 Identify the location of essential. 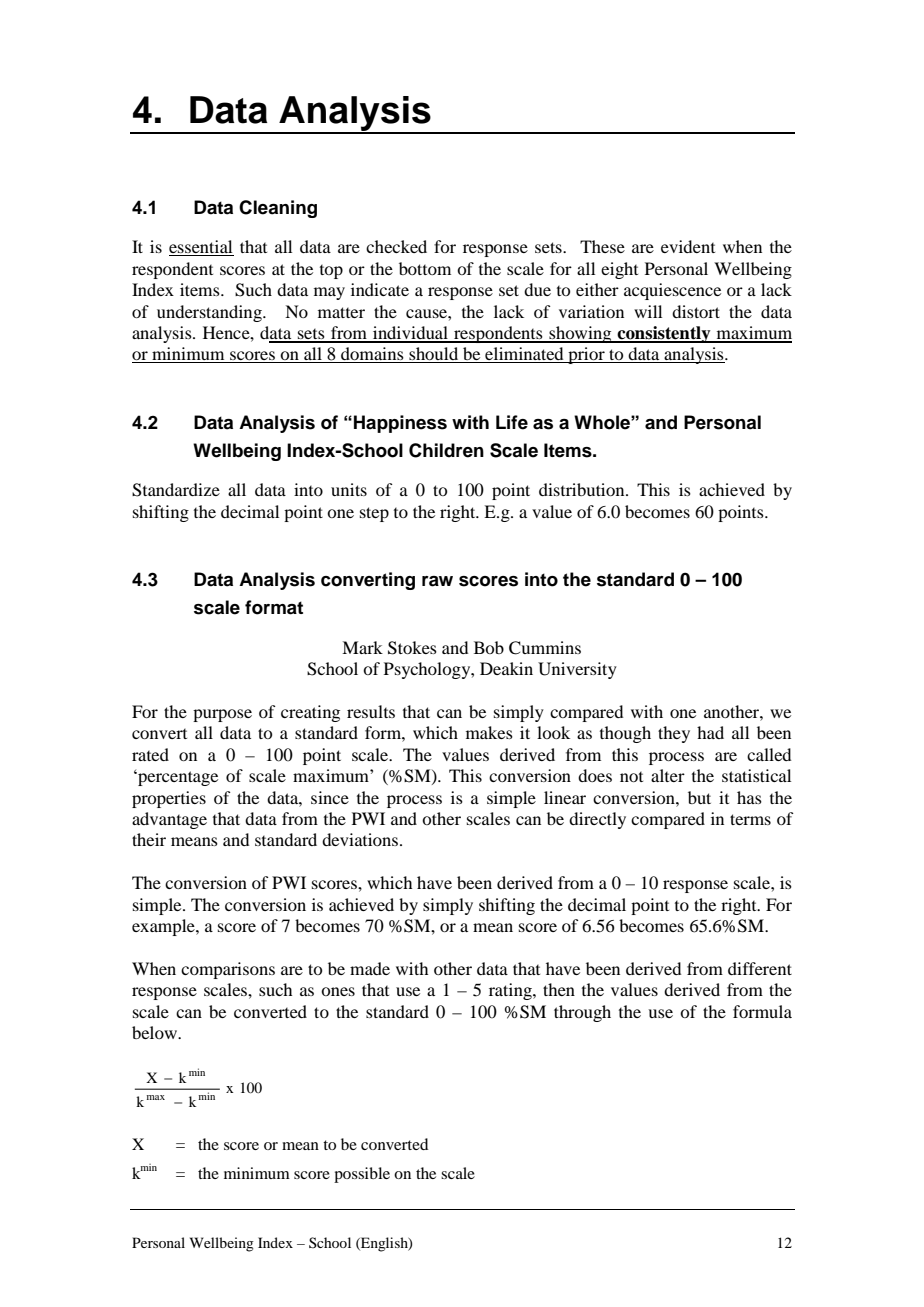
(201, 248).
